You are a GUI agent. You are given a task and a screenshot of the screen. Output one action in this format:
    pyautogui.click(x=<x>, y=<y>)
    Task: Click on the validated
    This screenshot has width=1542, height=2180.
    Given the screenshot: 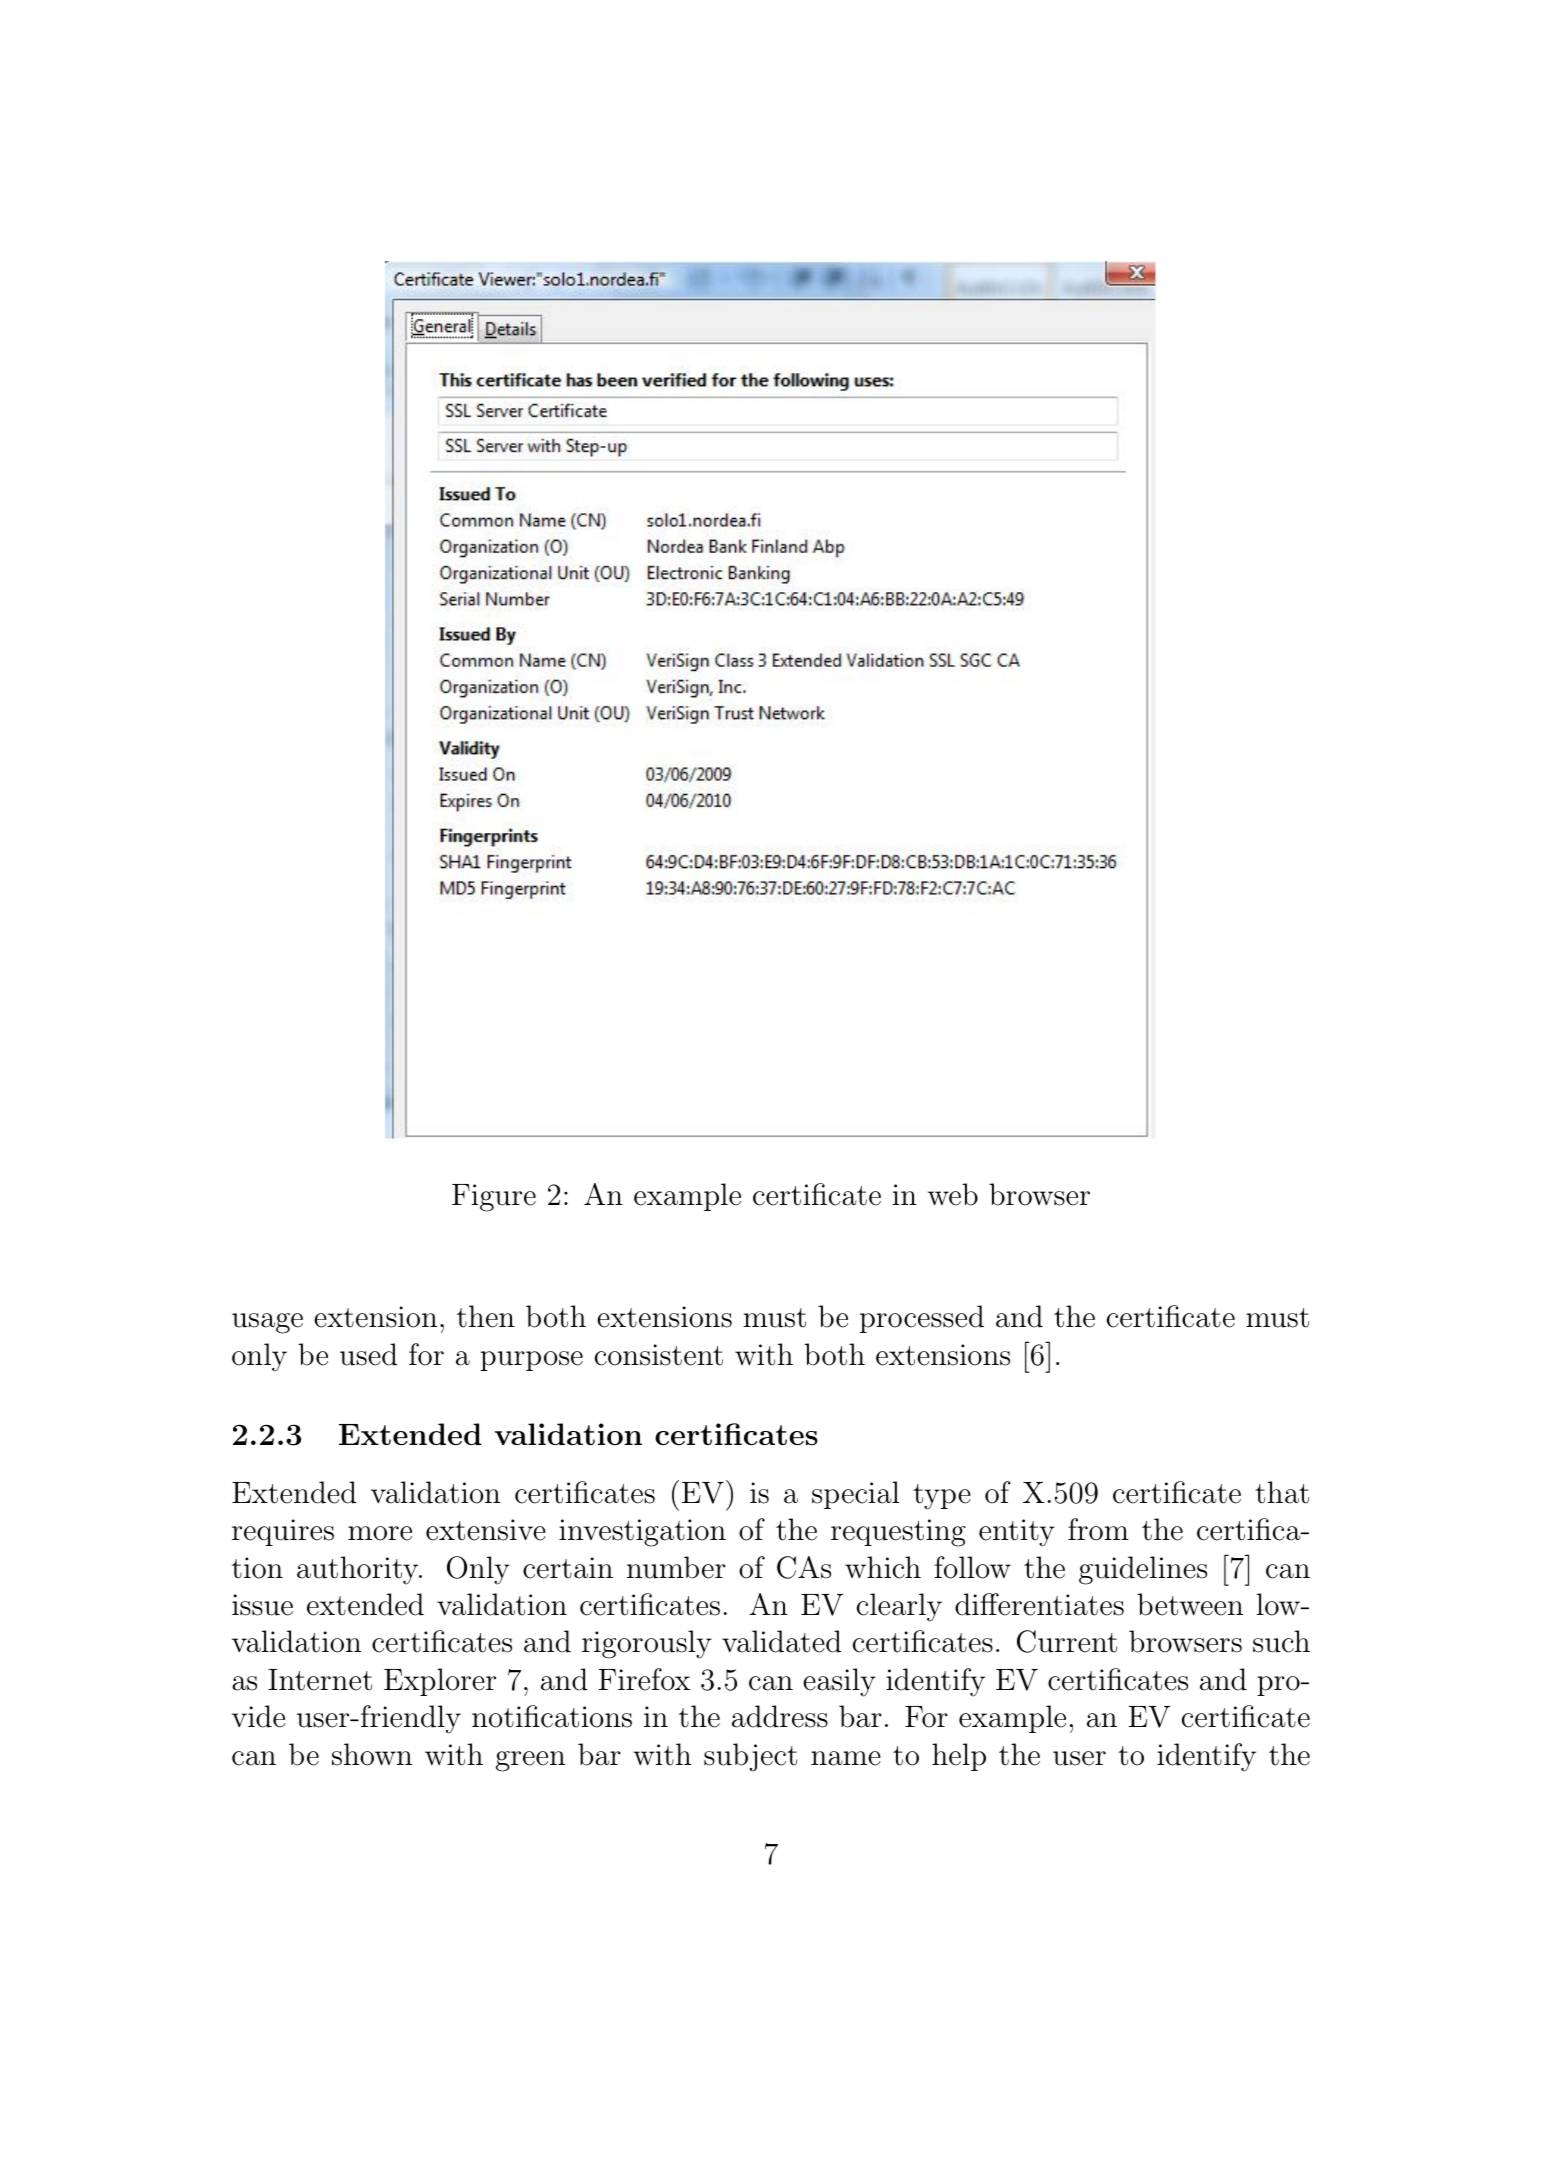 What is the action you would take?
    pyautogui.click(x=781, y=1641)
